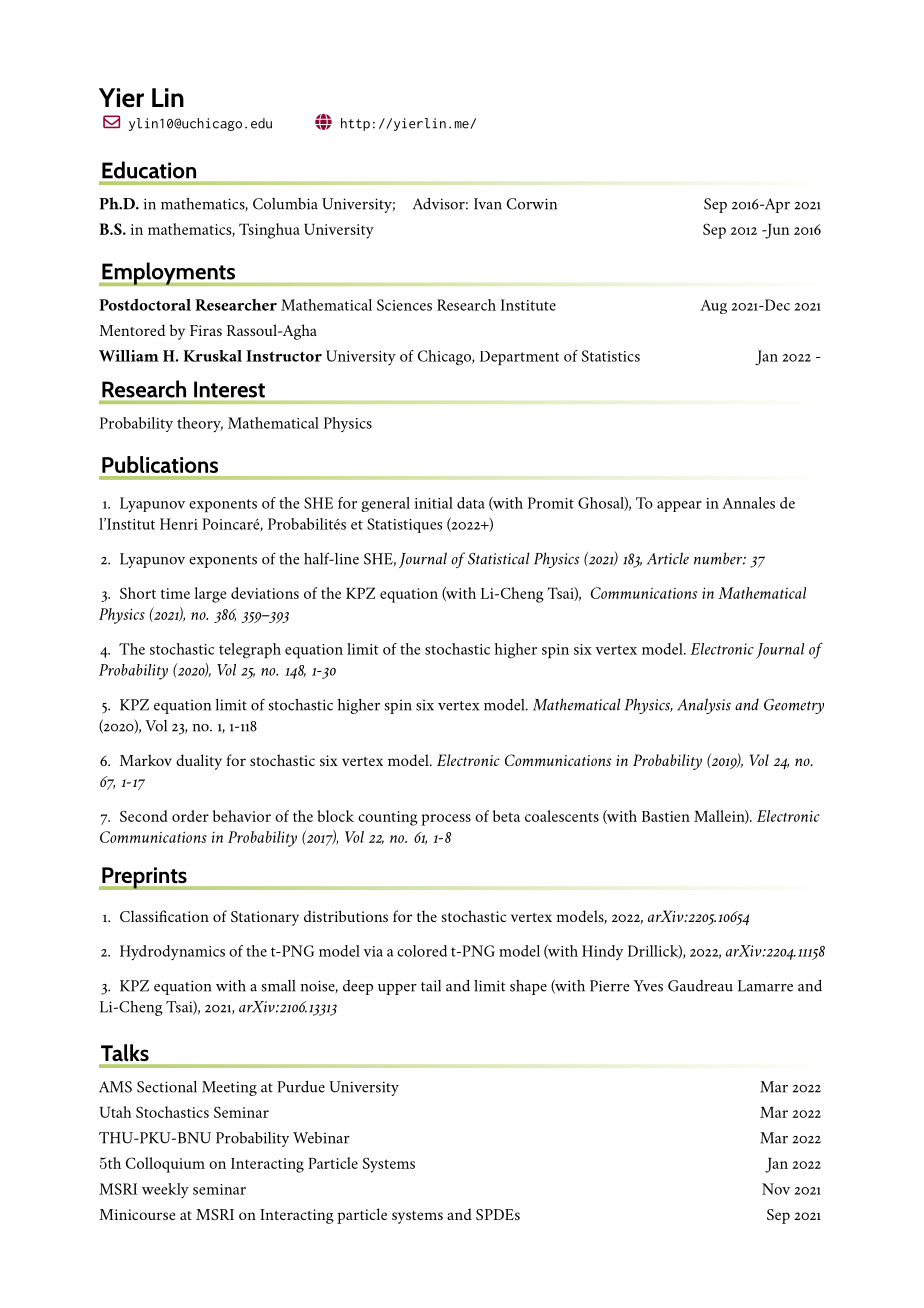 This image has width=924, height=1308. I want to click on Yves, so click(648, 986).
